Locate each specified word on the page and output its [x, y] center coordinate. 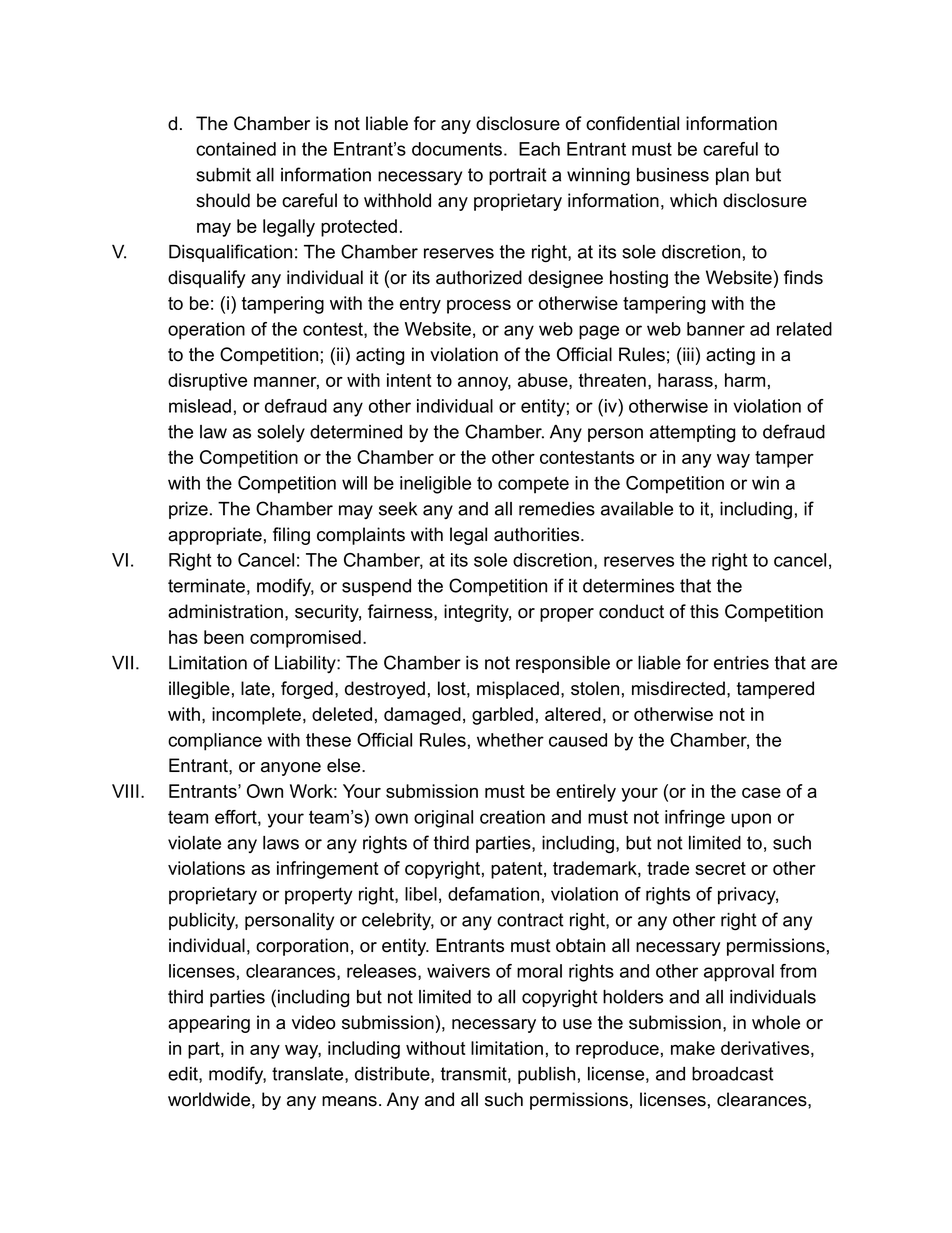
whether [510, 740]
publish [546, 1075]
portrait [518, 176]
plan [732, 176]
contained [236, 149]
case [761, 793]
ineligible [435, 485]
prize [188, 510]
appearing [209, 1024]
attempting [692, 434]
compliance [215, 742]
